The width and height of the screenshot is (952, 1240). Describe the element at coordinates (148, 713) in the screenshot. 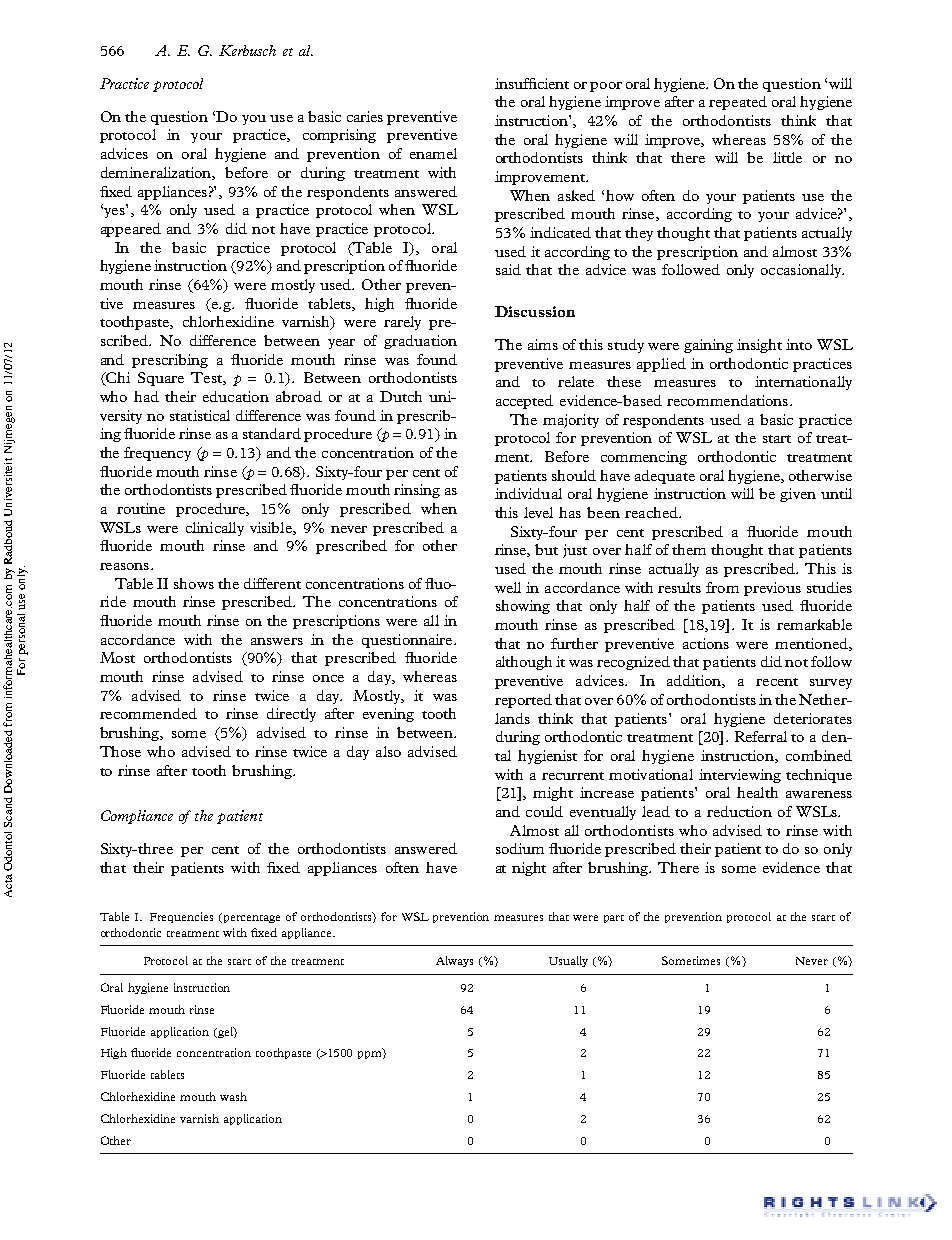

I see `recommended` at that location.
